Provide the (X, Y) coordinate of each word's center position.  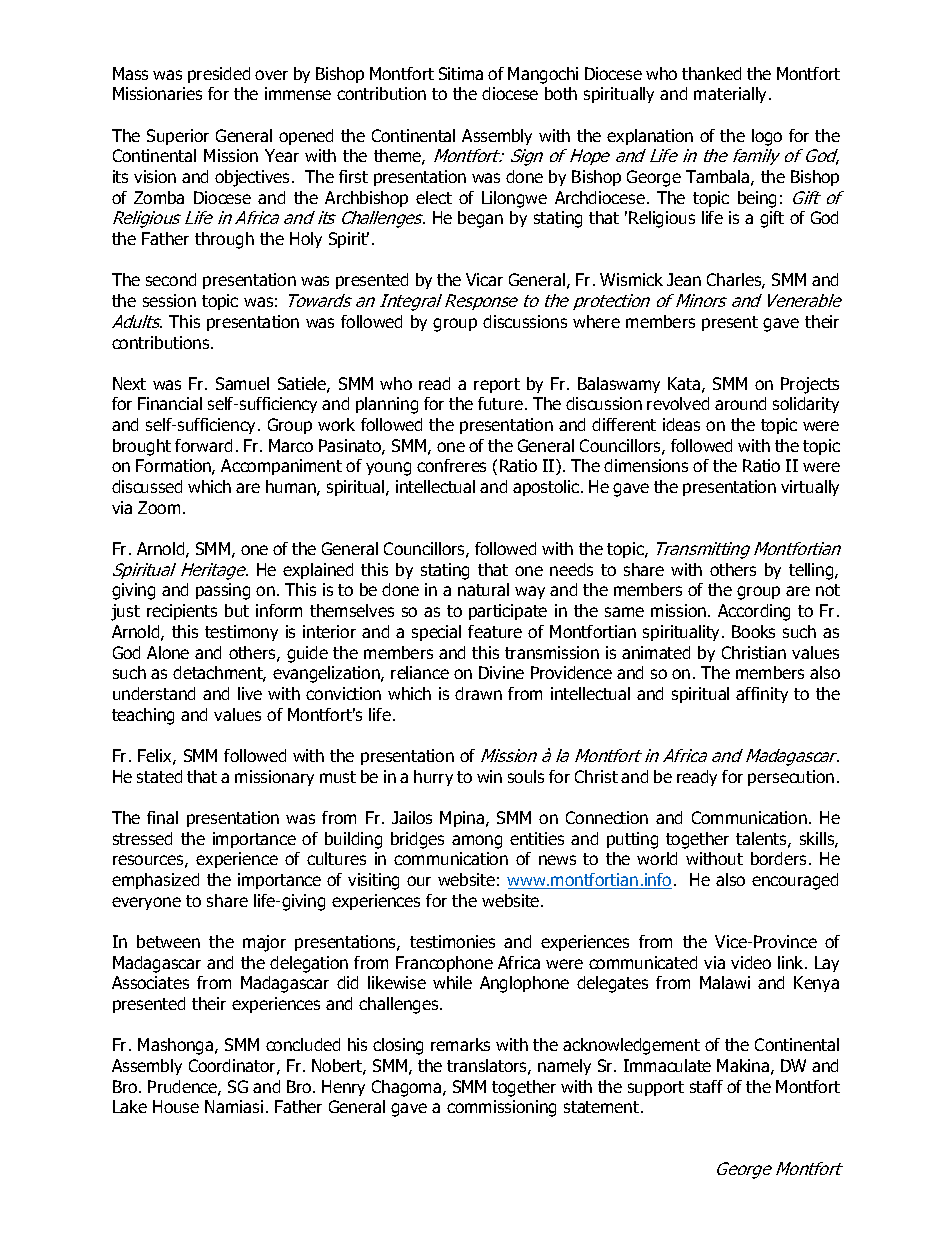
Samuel (242, 383)
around (740, 403)
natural (483, 589)
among (477, 842)
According (754, 612)
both (561, 93)
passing (223, 591)
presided (219, 75)
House (176, 1106)
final (162, 817)
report (497, 385)
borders (778, 858)
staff (706, 1086)
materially (732, 95)
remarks (460, 1044)
